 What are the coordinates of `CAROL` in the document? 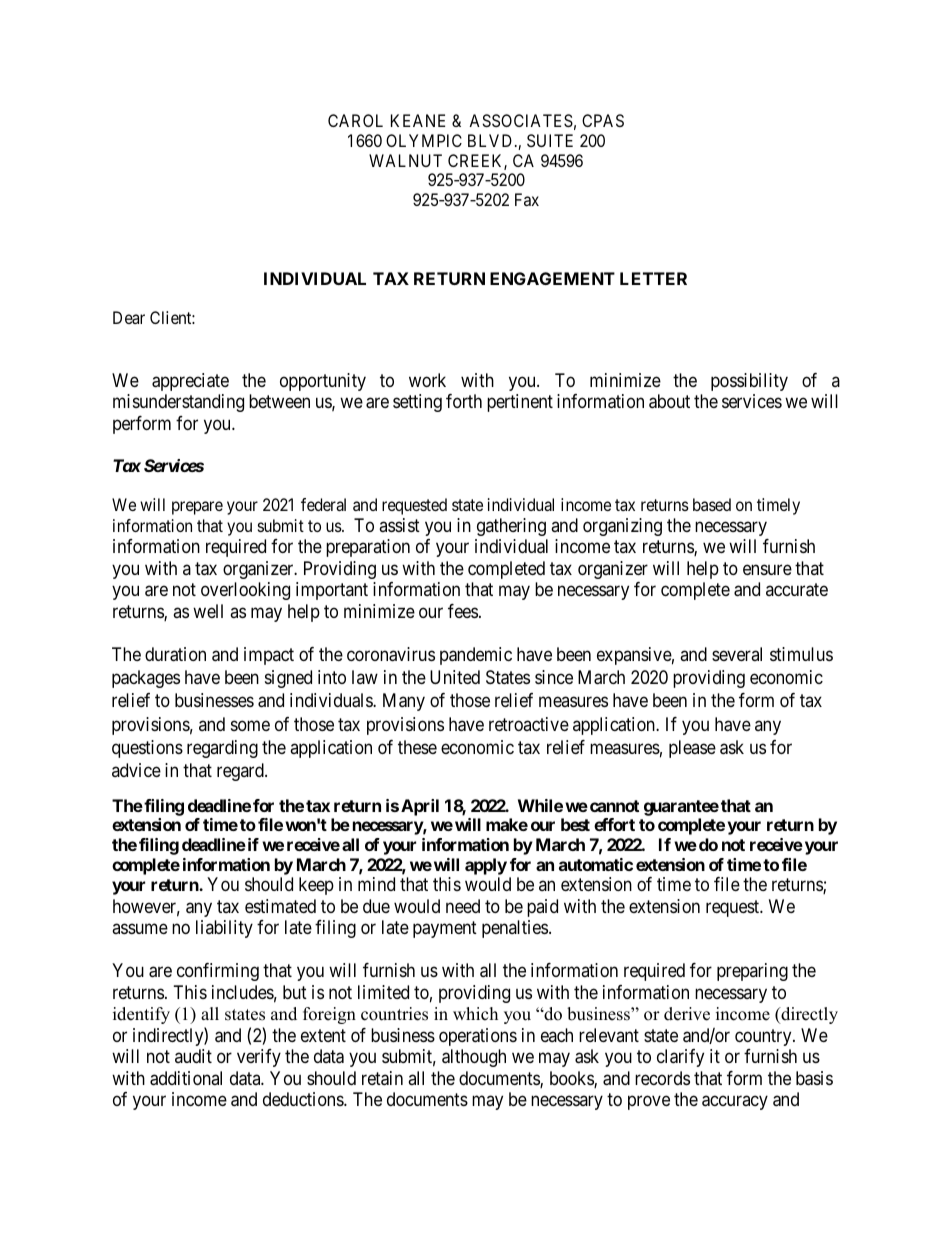 It's located at (355, 120).
